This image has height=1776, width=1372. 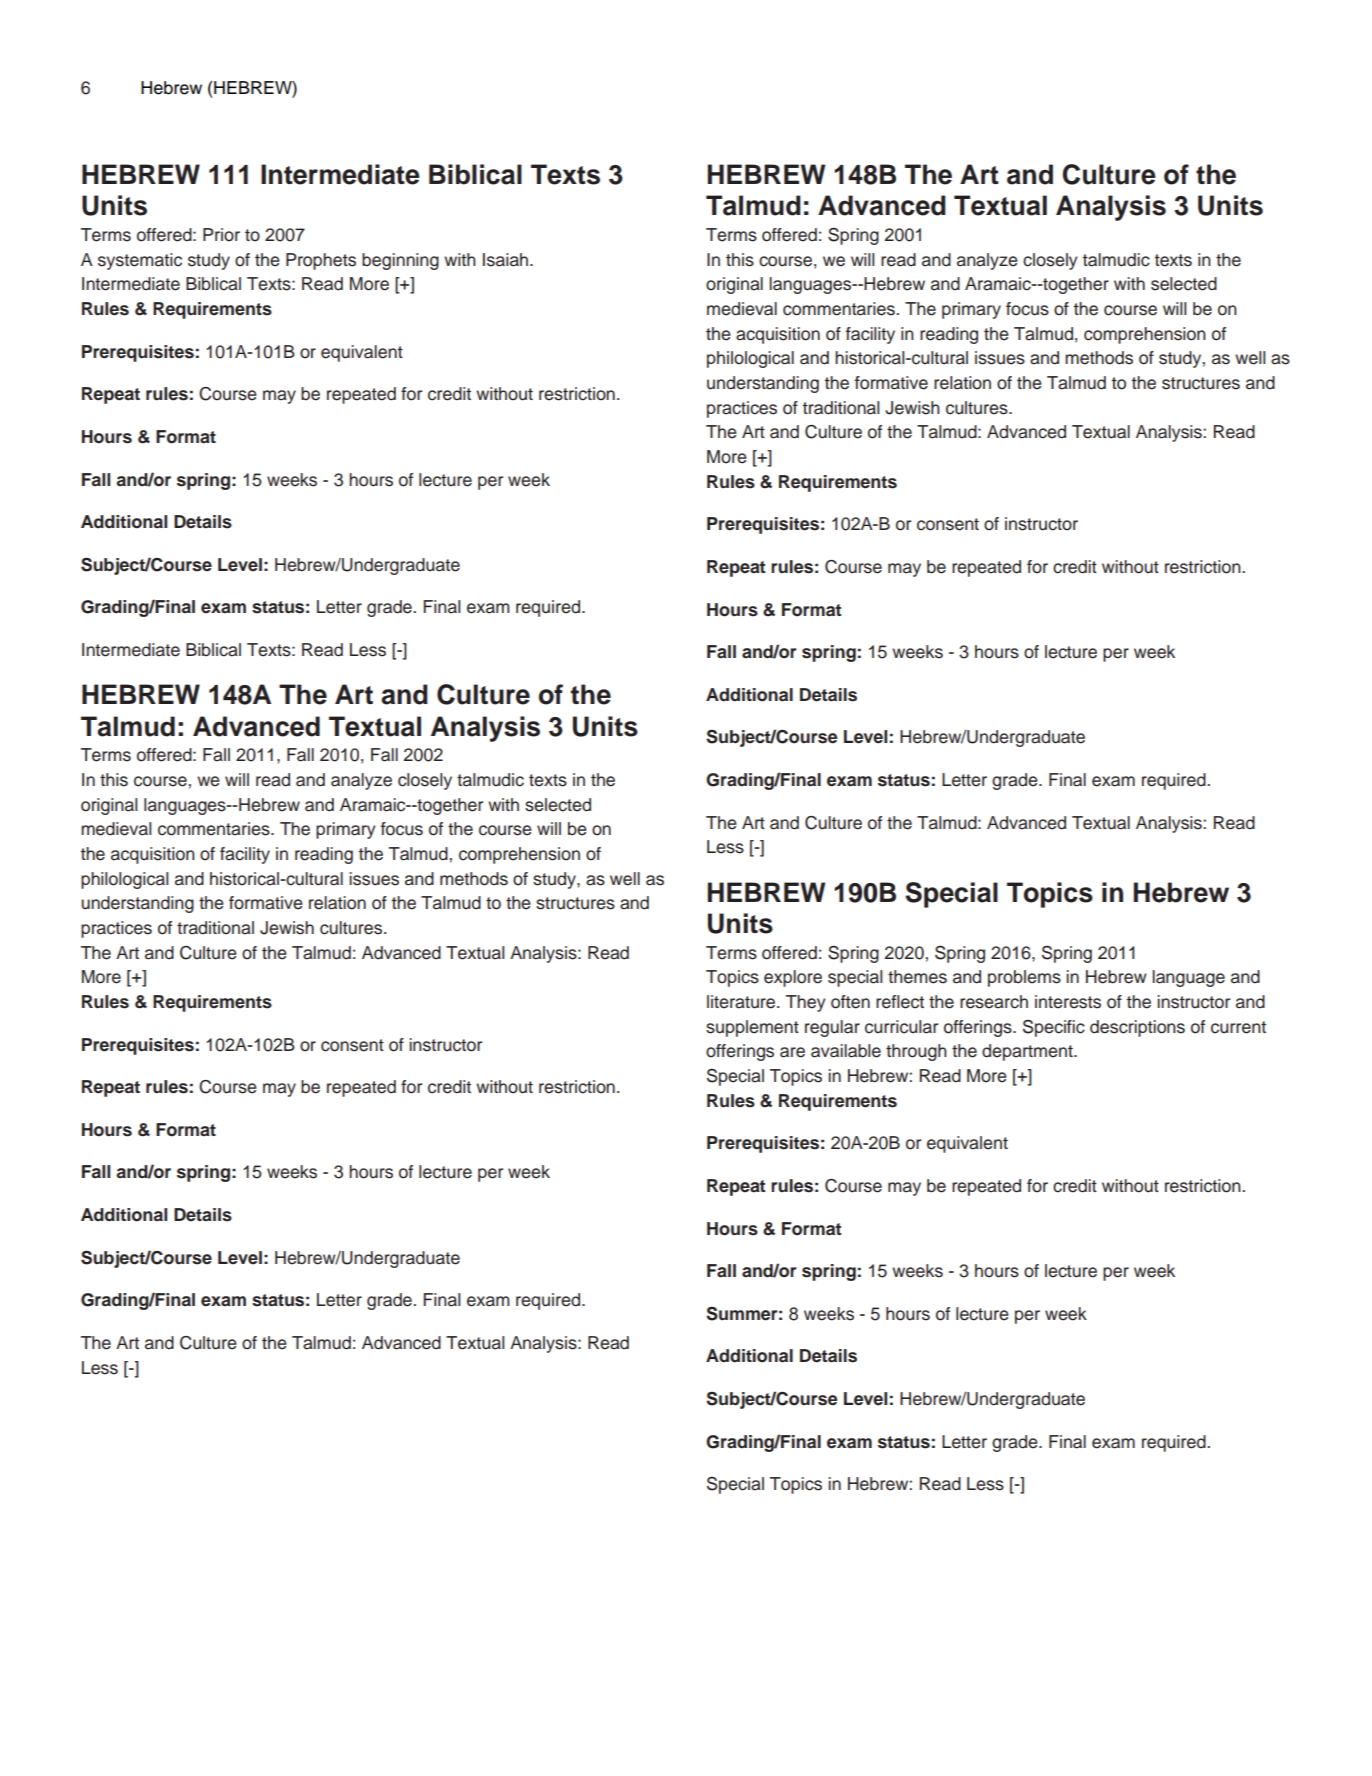 I want to click on supplement, so click(x=752, y=1028).
